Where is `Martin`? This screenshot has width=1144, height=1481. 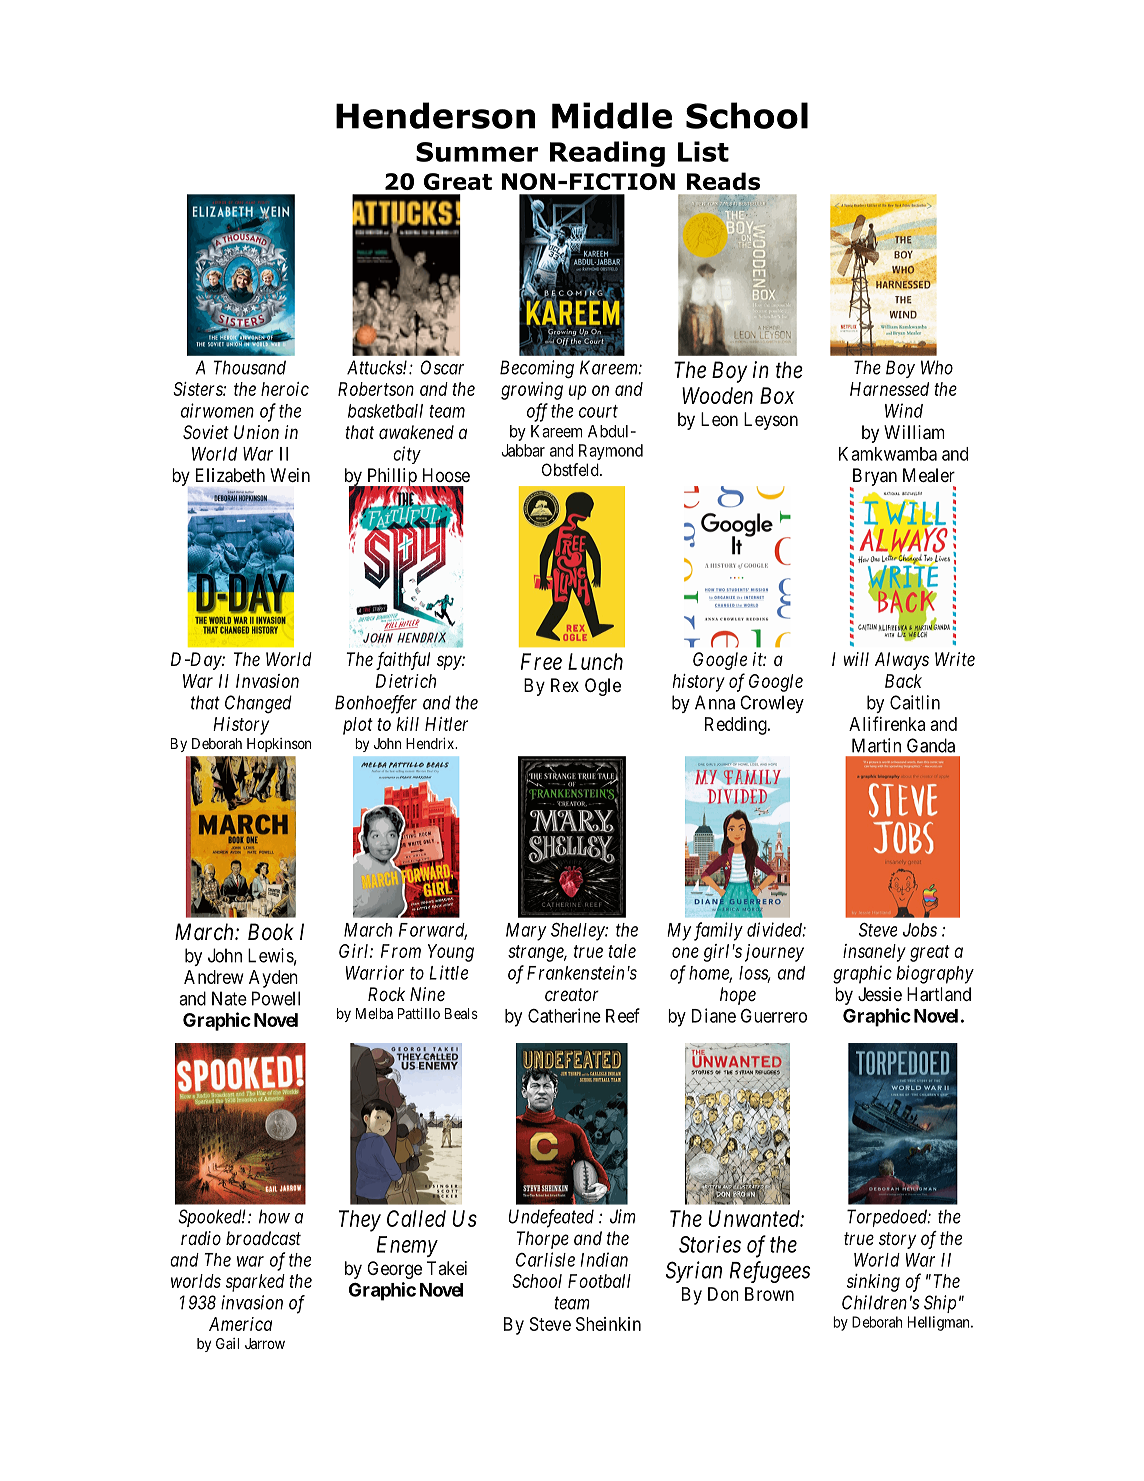 Martin is located at coordinates (876, 745).
